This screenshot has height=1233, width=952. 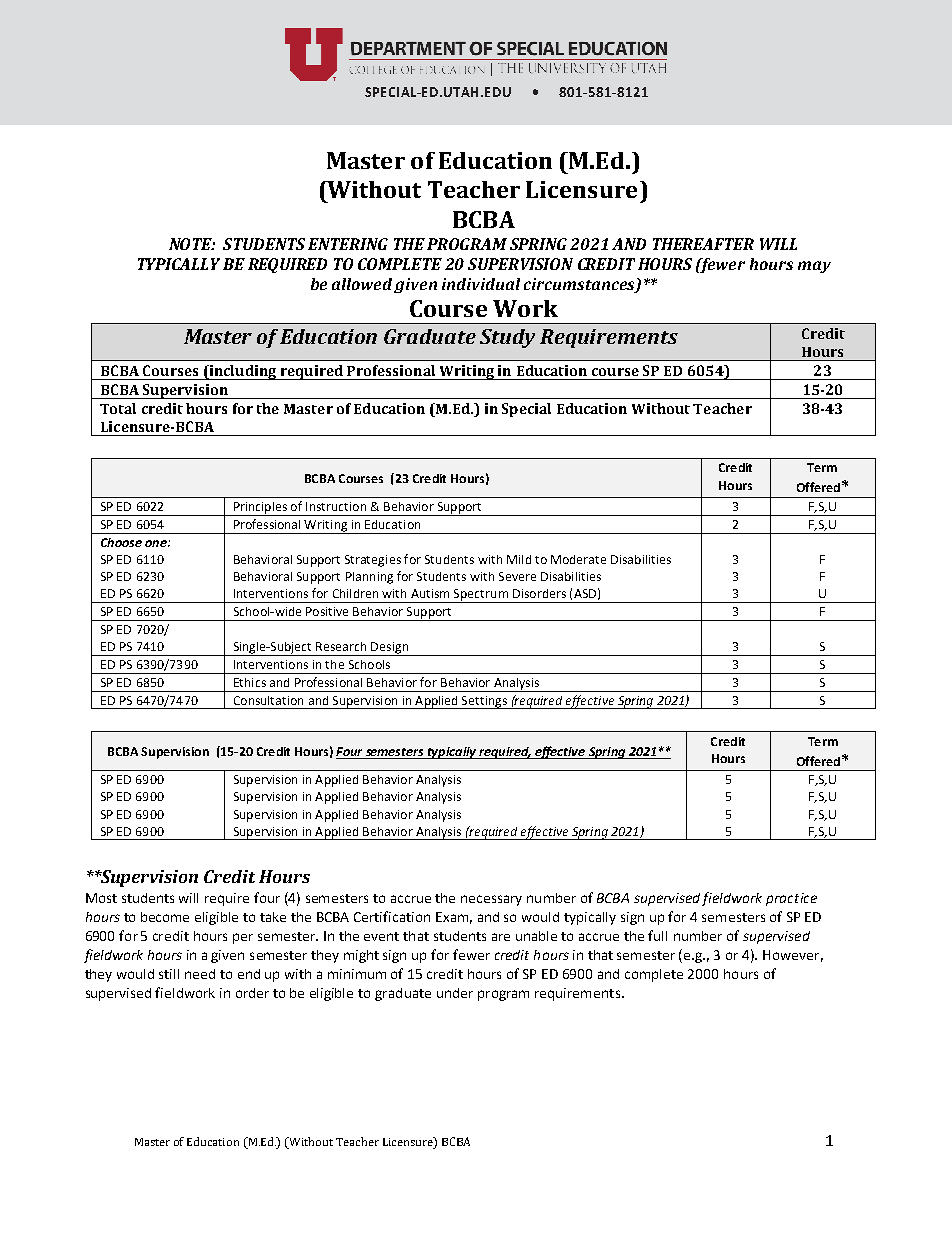 What do you see at coordinates (481, 284) in the screenshot?
I see `individual` at bounding box center [481, 284].
